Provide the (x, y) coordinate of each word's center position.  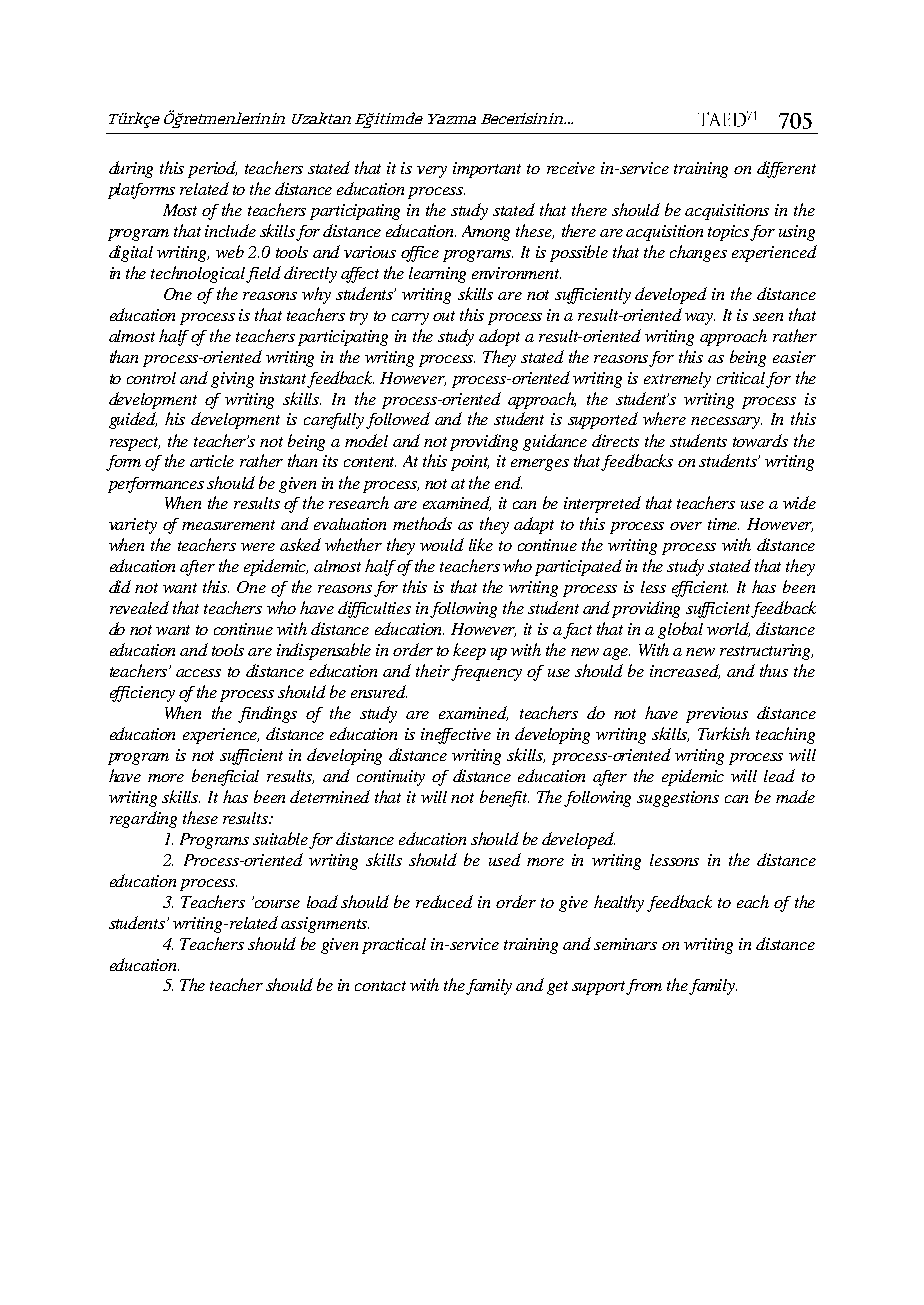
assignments (325, 925)
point (470, 463)
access (198, 673)
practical (394, 946)
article (212, 461)
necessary (726, 423)
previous (717, 715)
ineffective (456, 736)
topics (729, 233)
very (432, 172)
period (212, 169)
